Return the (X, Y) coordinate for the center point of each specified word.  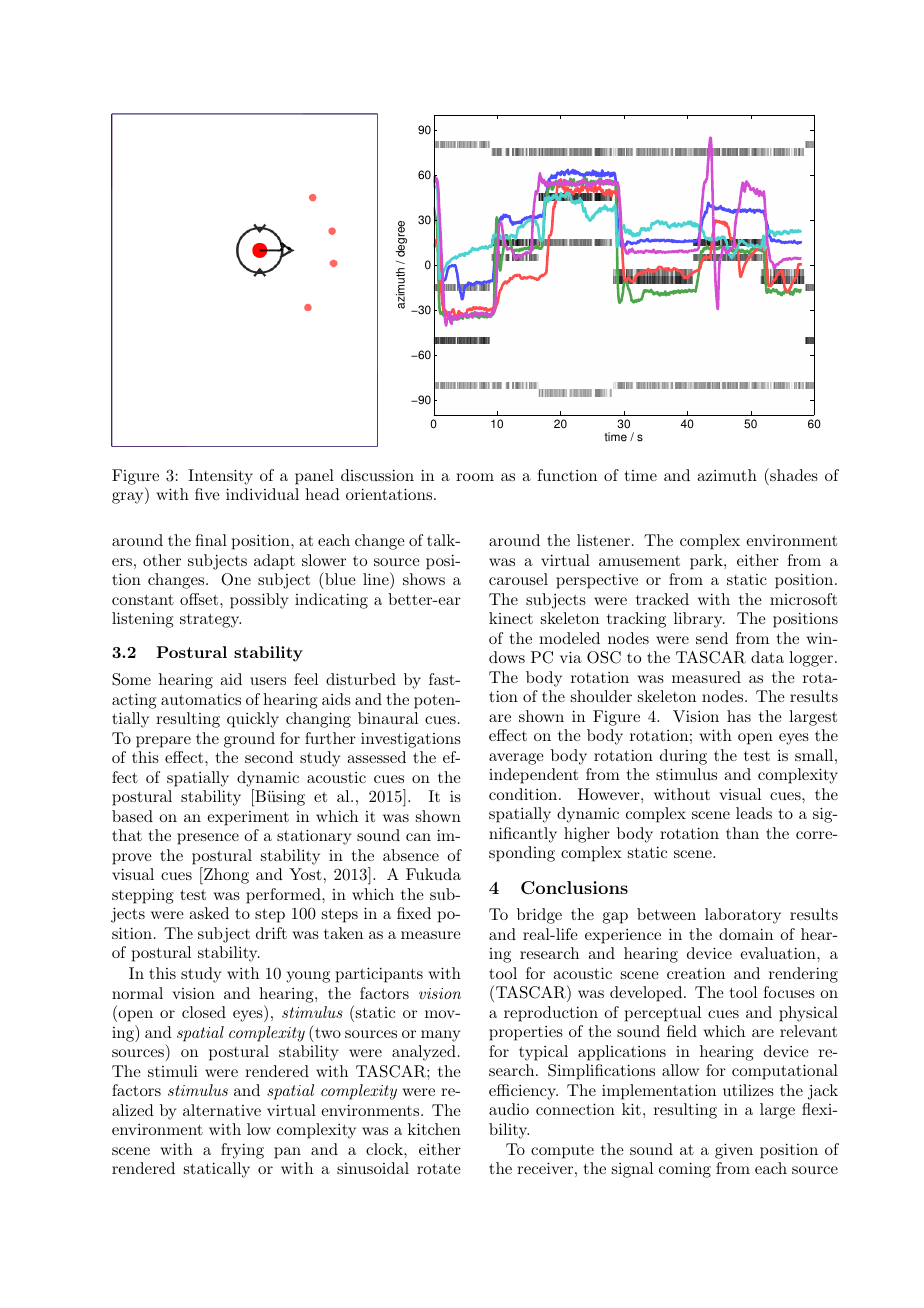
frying (242, 1151)
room (475, 477)
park (707, 562)
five (207, 494)
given (734, 1151)
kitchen (434, 1129)
